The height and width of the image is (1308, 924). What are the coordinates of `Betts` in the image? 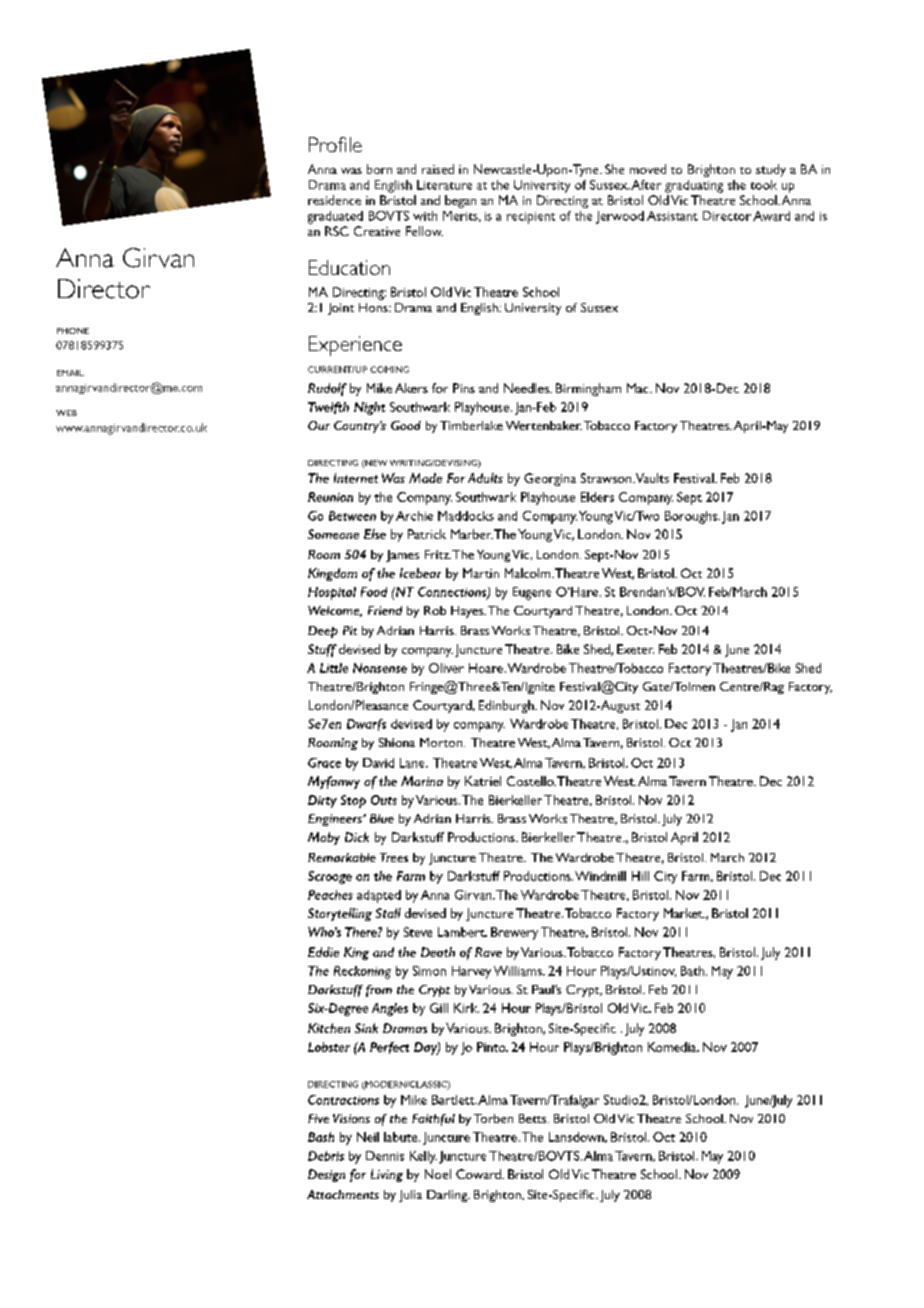 It's located at (534, 1118).
